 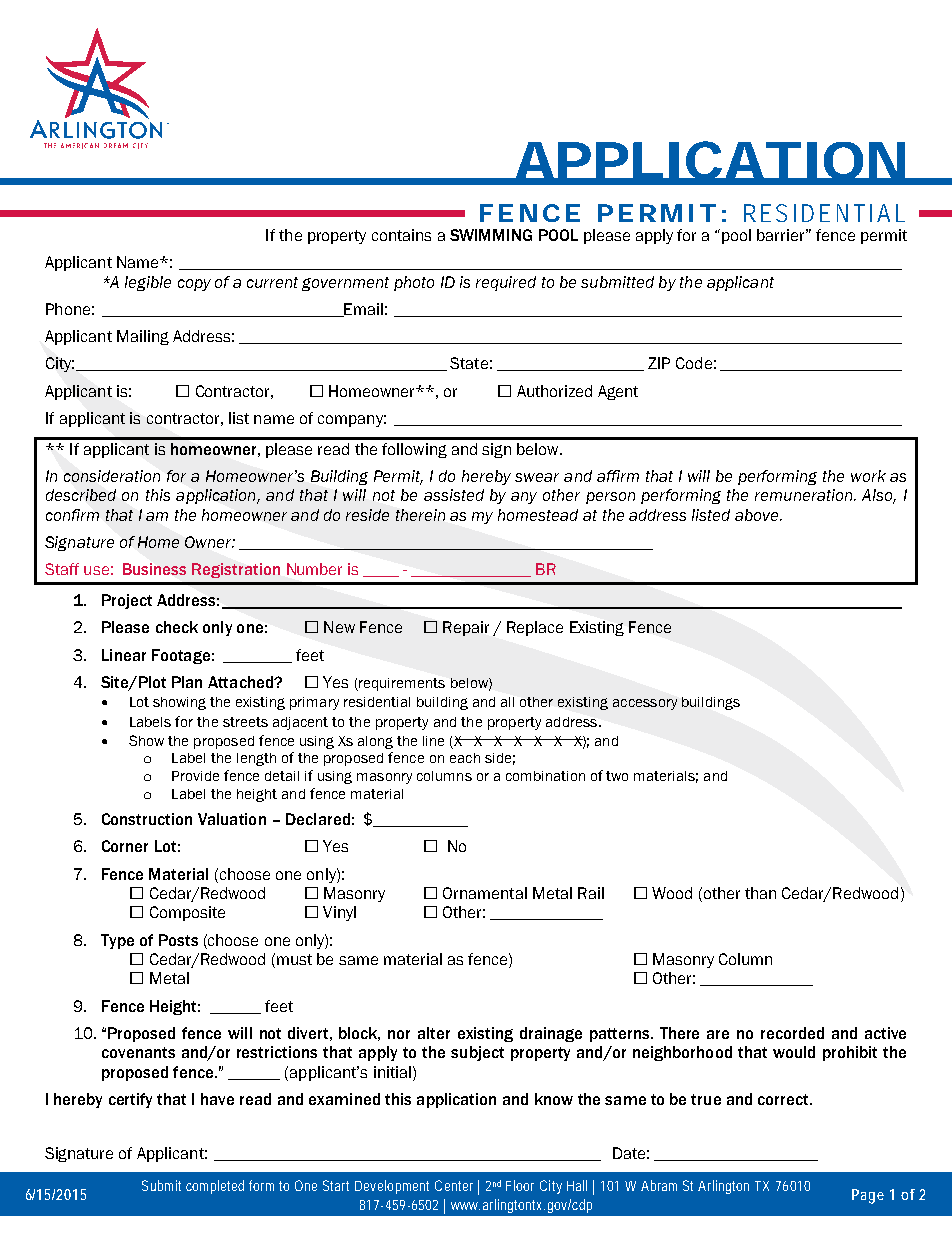 I want to click on Center, so click(x=454, y=1185).
